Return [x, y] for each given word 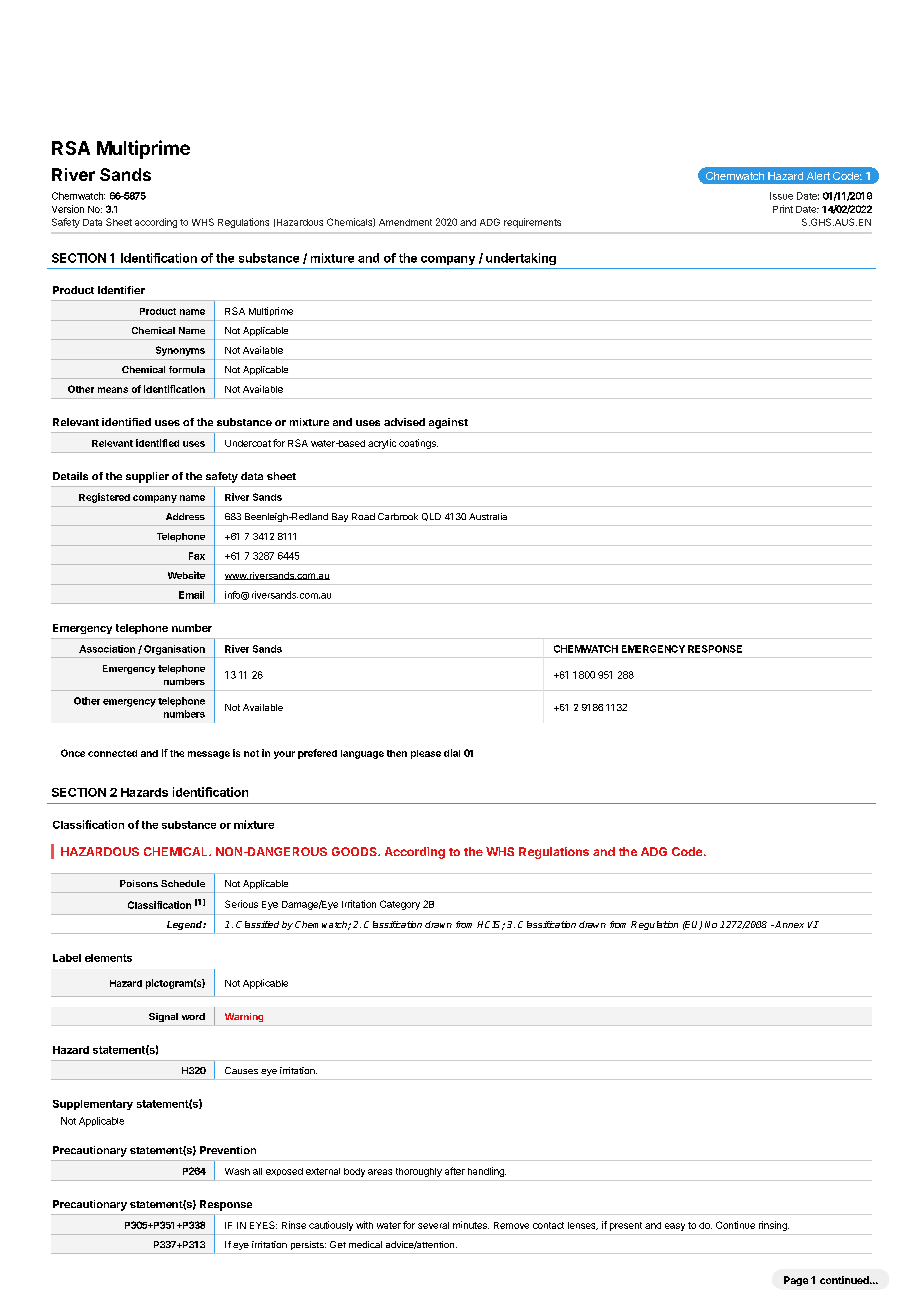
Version [68, 209]
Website [186, 575]
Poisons [139, 883]
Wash [237, 1171]
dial [452, 753]
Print [783, 209]
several [433, 1225]
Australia [488, 516]
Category [400, 905]
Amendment [405, 222]
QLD [431, 517]
